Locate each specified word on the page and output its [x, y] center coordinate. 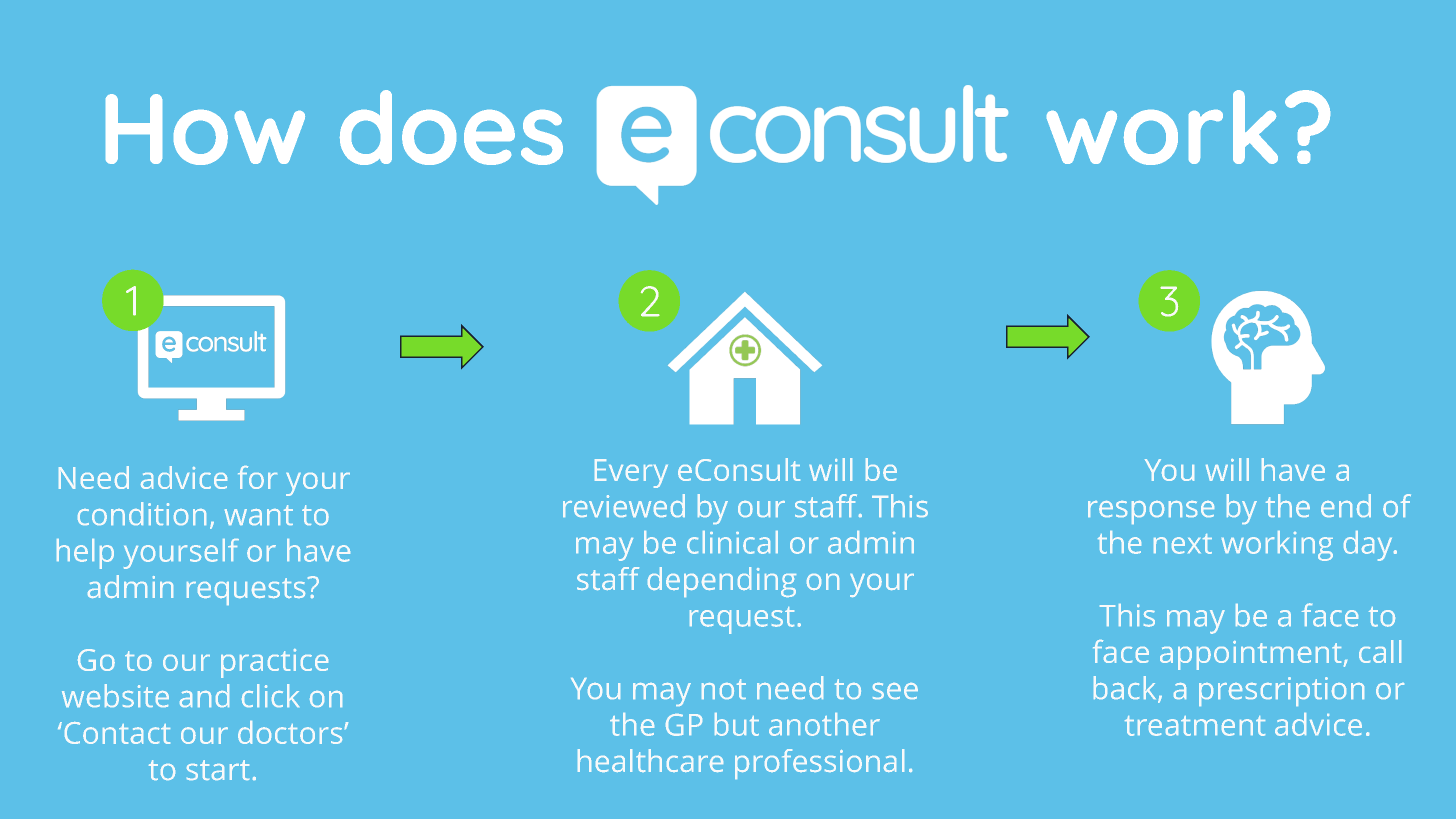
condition [142, 513]
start [218, 770]
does [451, 127]
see [895, 691]
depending [722, 582]
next [1183, 544]
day [1369, 546]
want [259, 515]
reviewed [624, 505]
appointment [1250, 655]
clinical [732, 542]
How [205, 129]
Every [631, 473]
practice [274, 663]
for [257, 477]
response [1151, 512]
